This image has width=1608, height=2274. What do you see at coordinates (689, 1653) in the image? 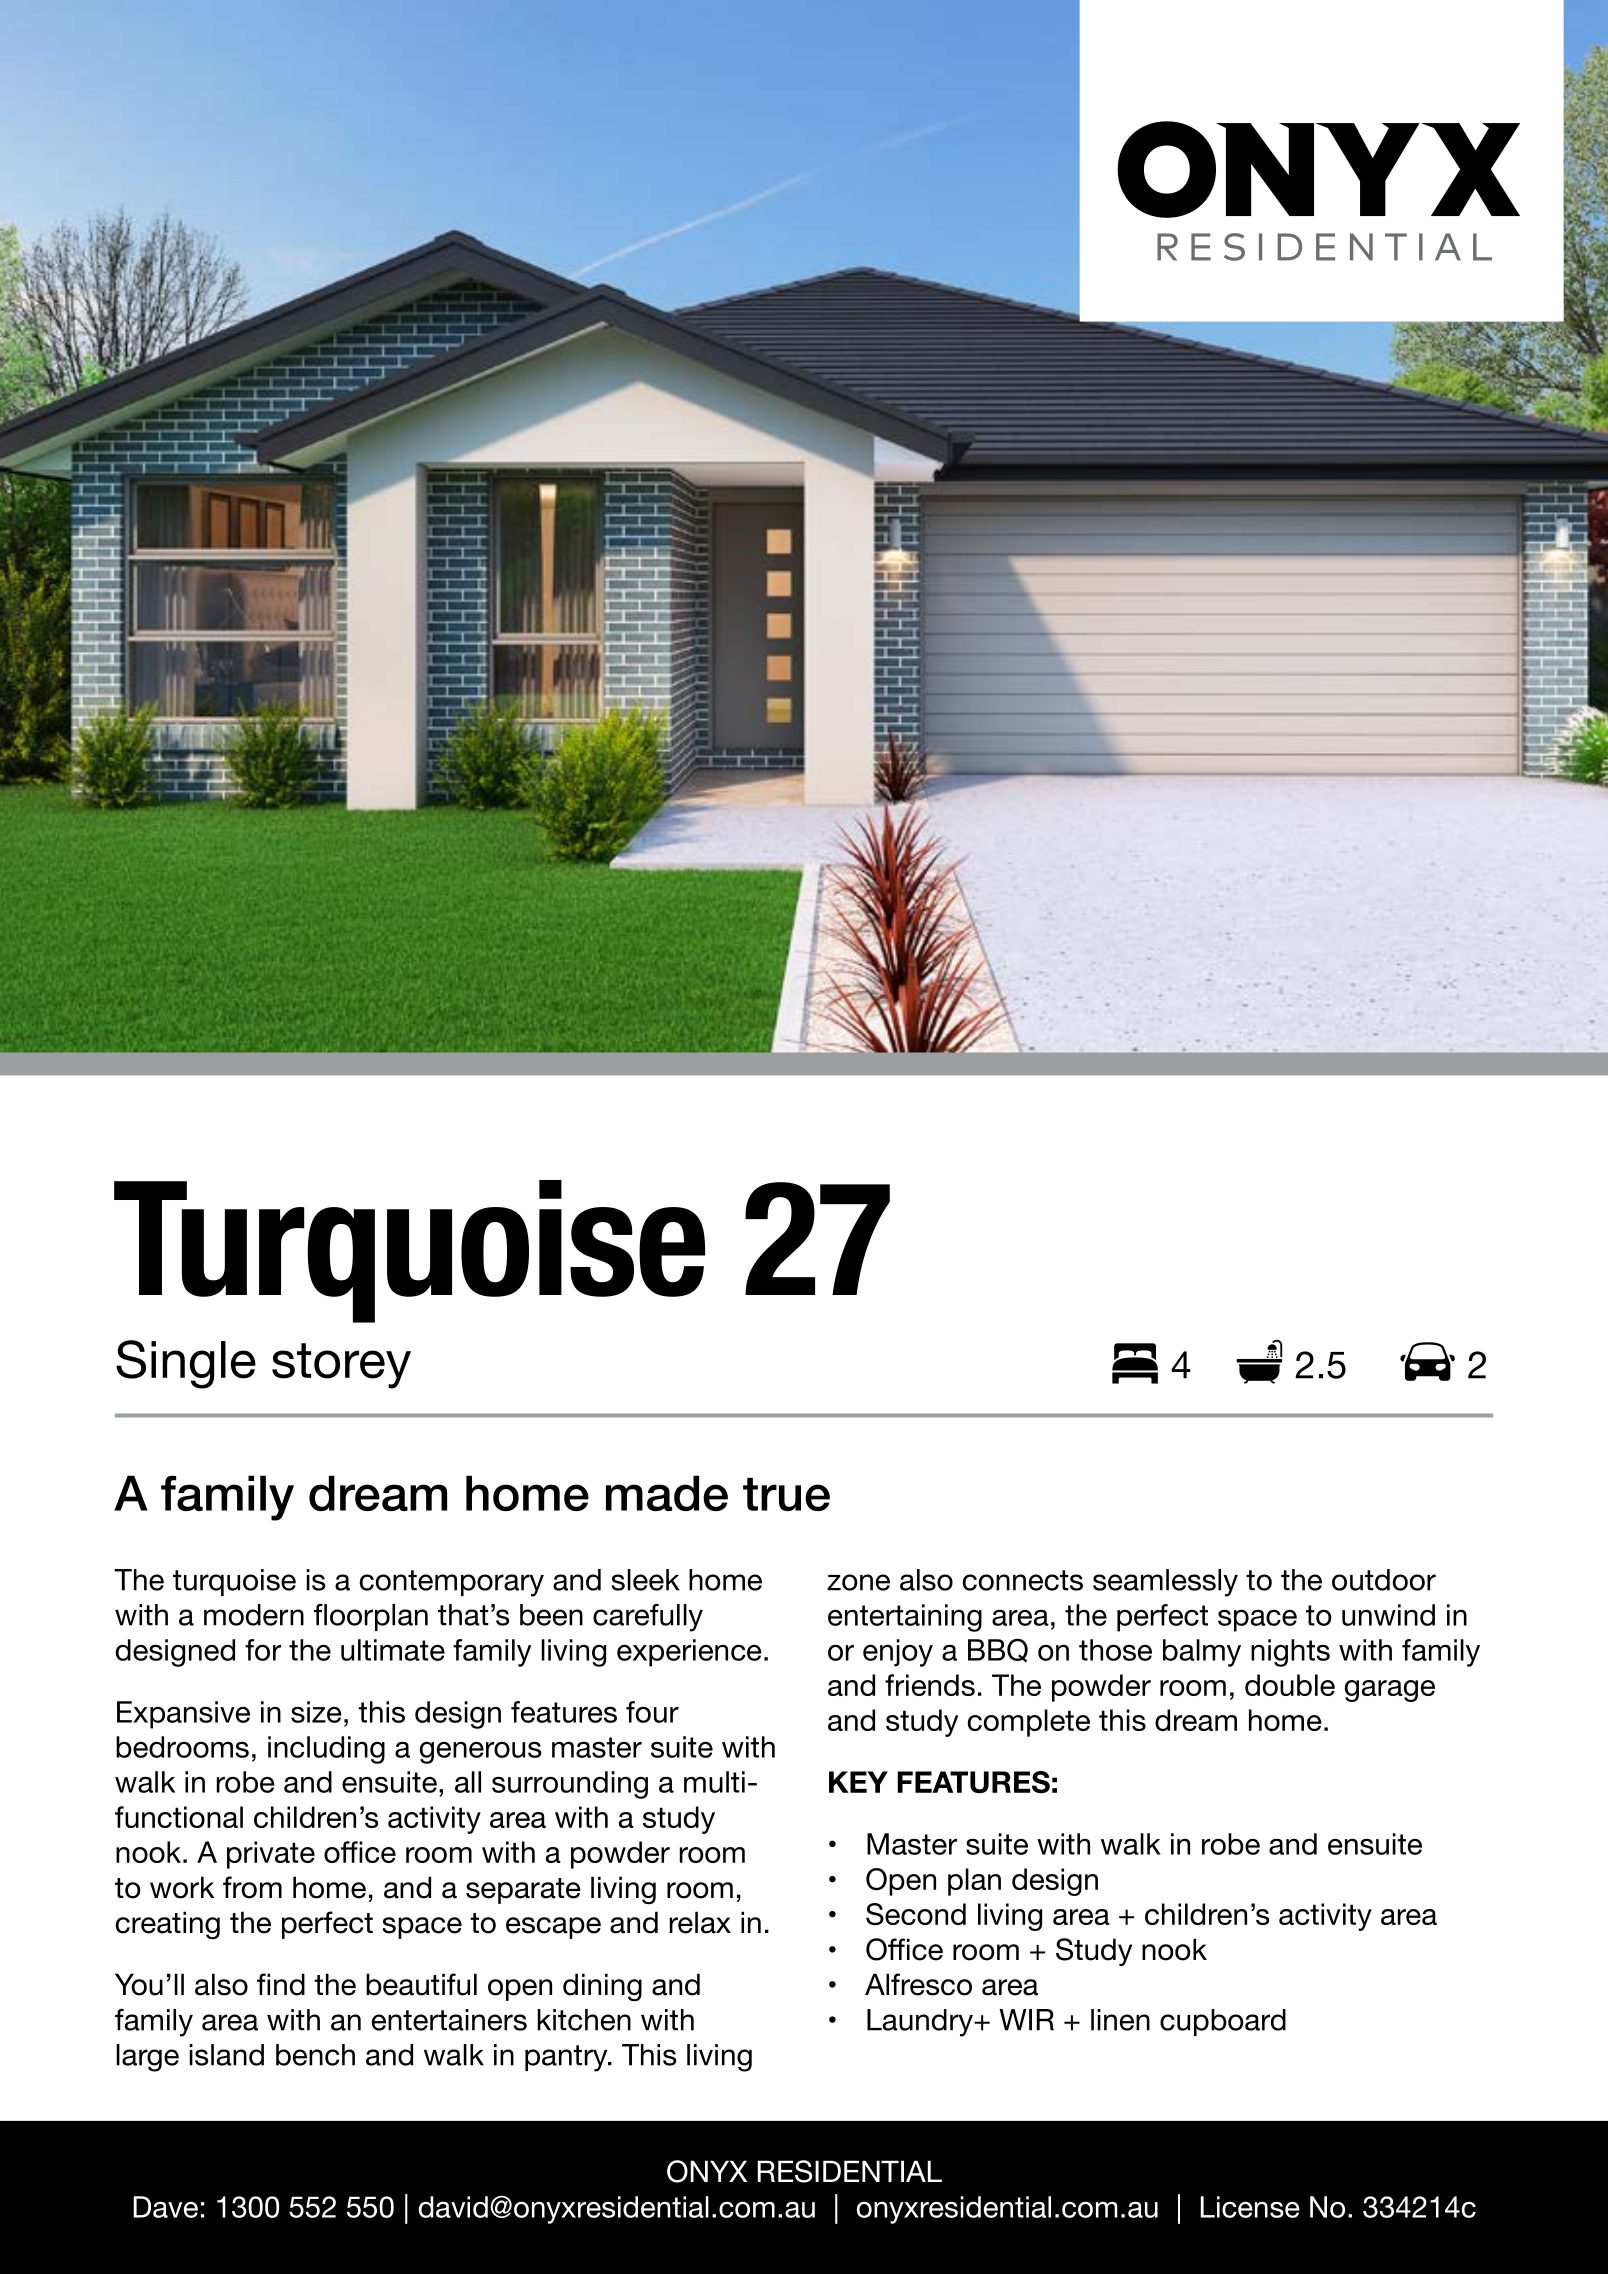
I see `experience` at bounding box center [689, 1653].
